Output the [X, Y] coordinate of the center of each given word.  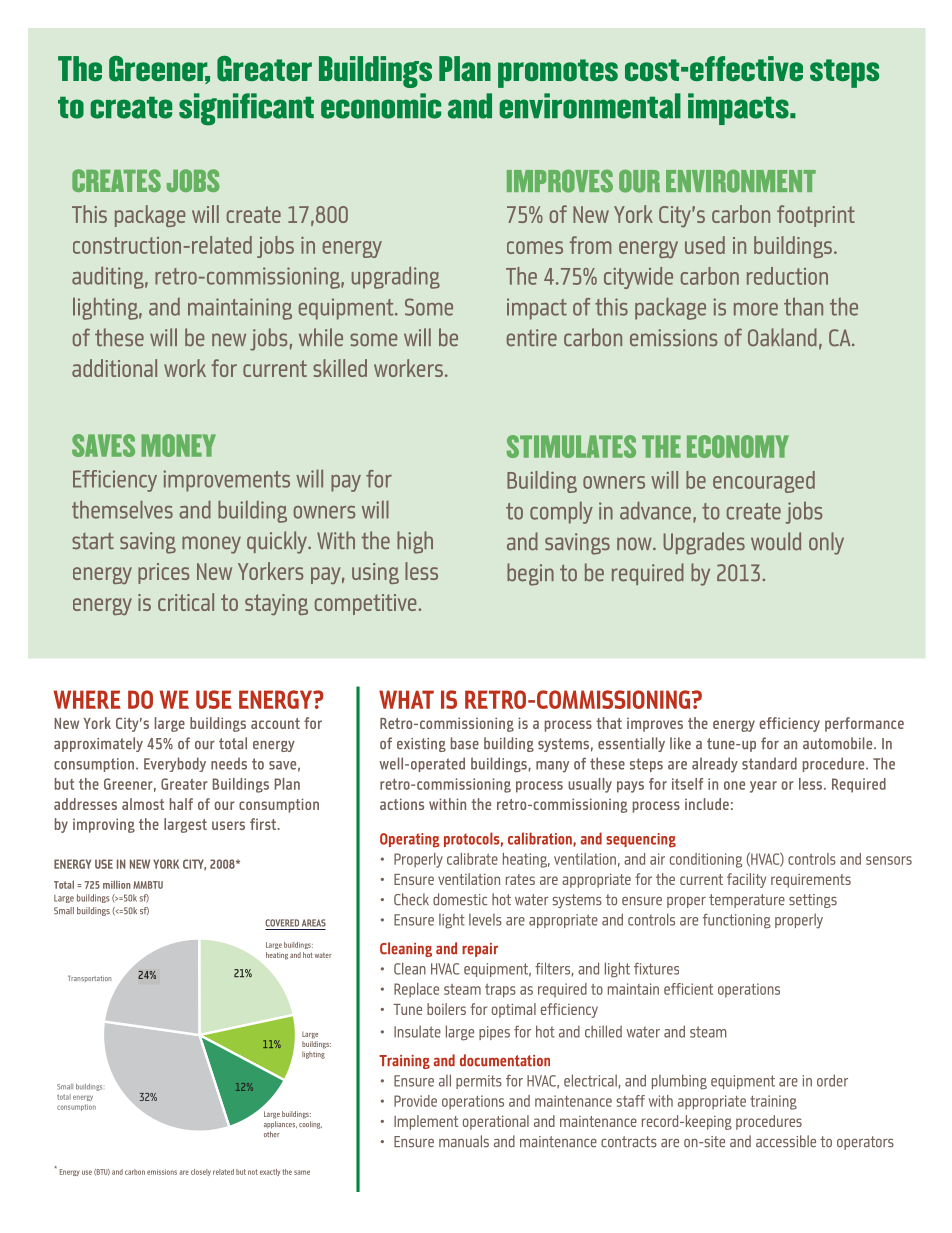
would [776, 541]
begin [530, 574]
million [117, 884]
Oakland [782, 337]
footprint [816, 216]
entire [532, 338]
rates [520, 879]
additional [114, 368]
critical [186, 602]
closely [201, 1172]
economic [381, 106]
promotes [558, 73]
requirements [811, 881]
